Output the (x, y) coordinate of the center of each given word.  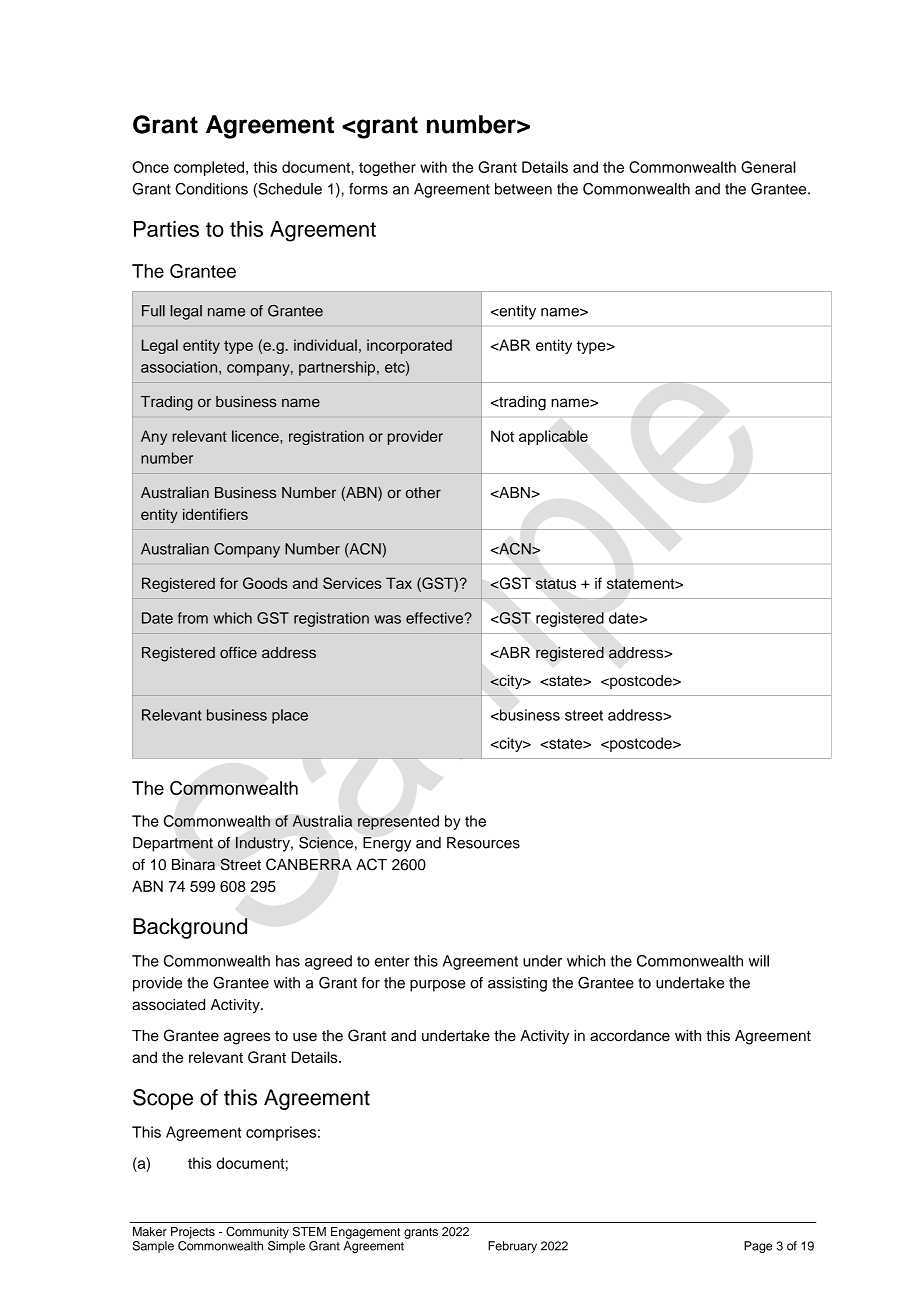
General (768, 167)
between (523, 189)
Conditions (211, 189)
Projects (193, 1233)
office (238, 652)
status (556, 583)
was (387, 619)
